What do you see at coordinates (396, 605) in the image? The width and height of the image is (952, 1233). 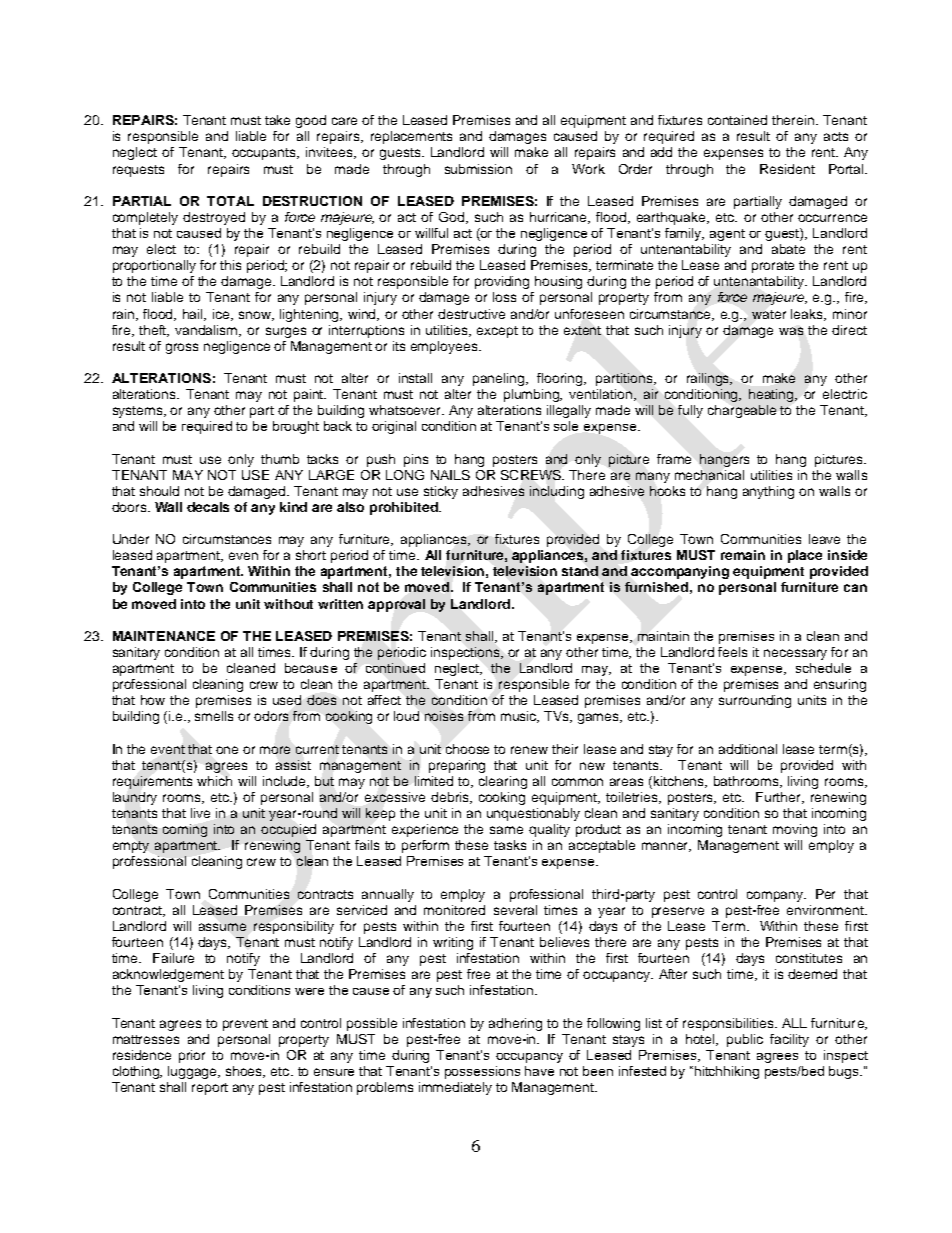 I see `approval` at bounding box center [396, 605].
